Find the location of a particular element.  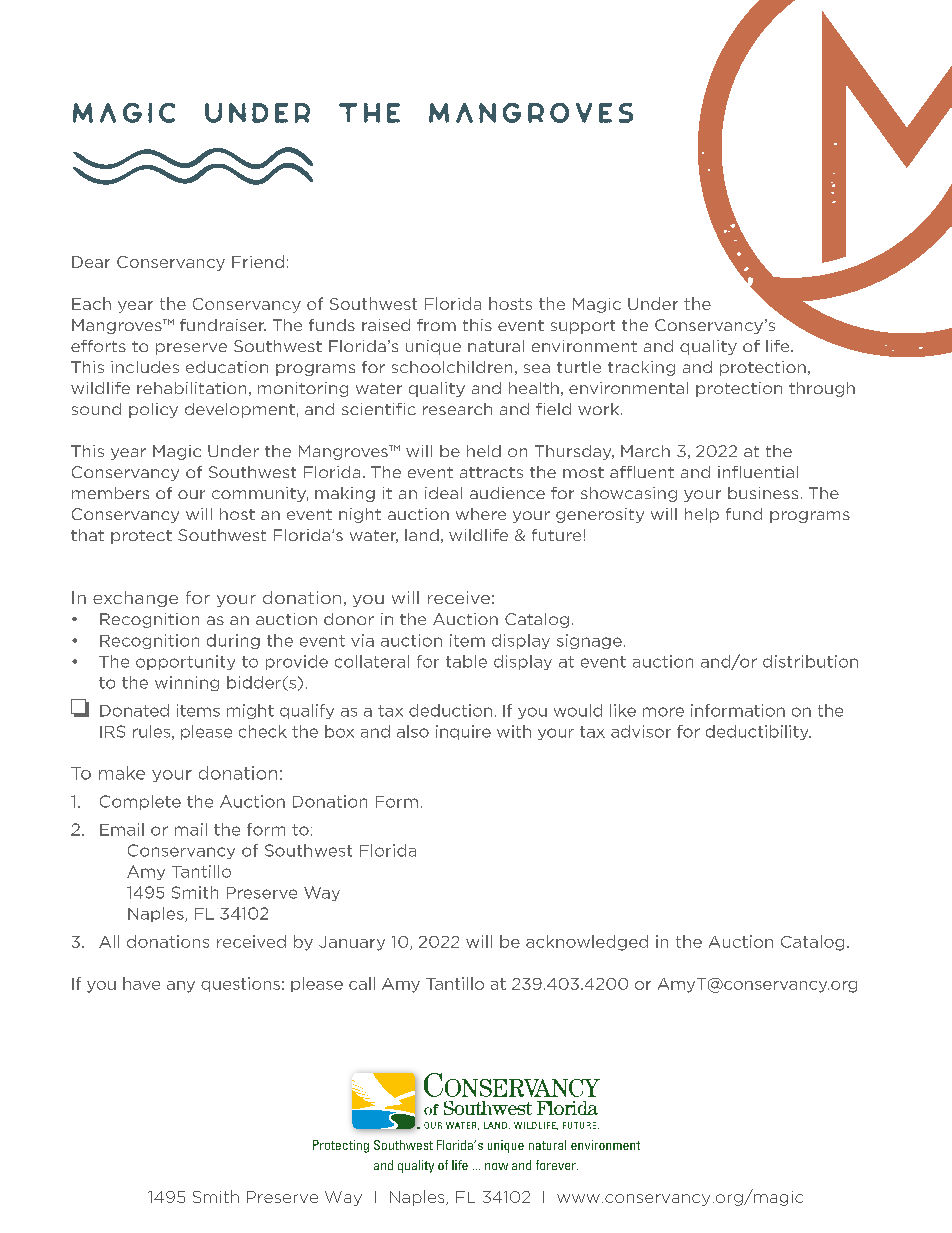

any is located at coordinates (181, 987).
